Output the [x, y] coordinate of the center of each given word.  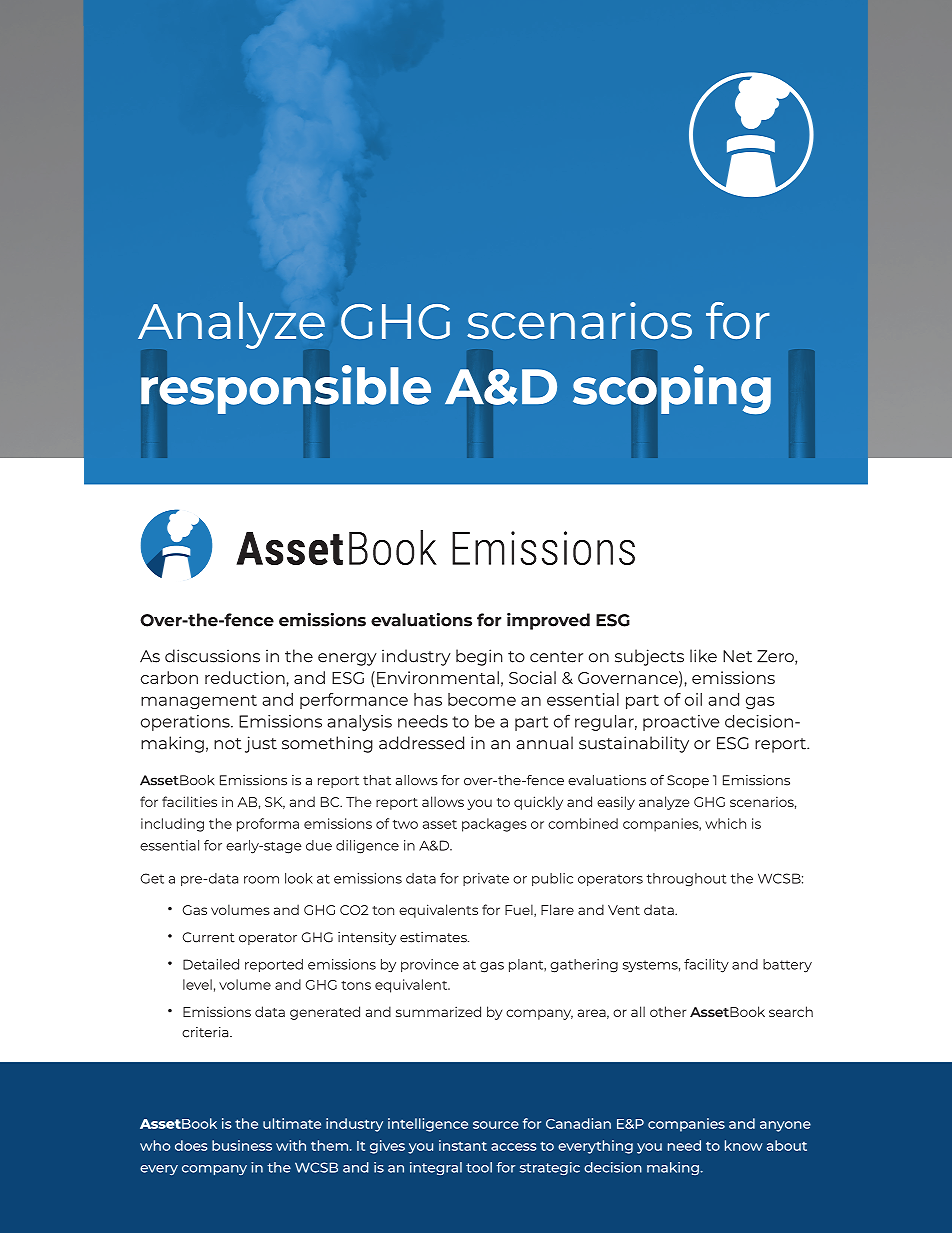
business [242, 1145]
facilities [189, 801]
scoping [672, 389]
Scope [688, 781]
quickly [538, 803]
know [743, 1145]
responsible [286, 389]
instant [463, 1145]
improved [548, 621]
